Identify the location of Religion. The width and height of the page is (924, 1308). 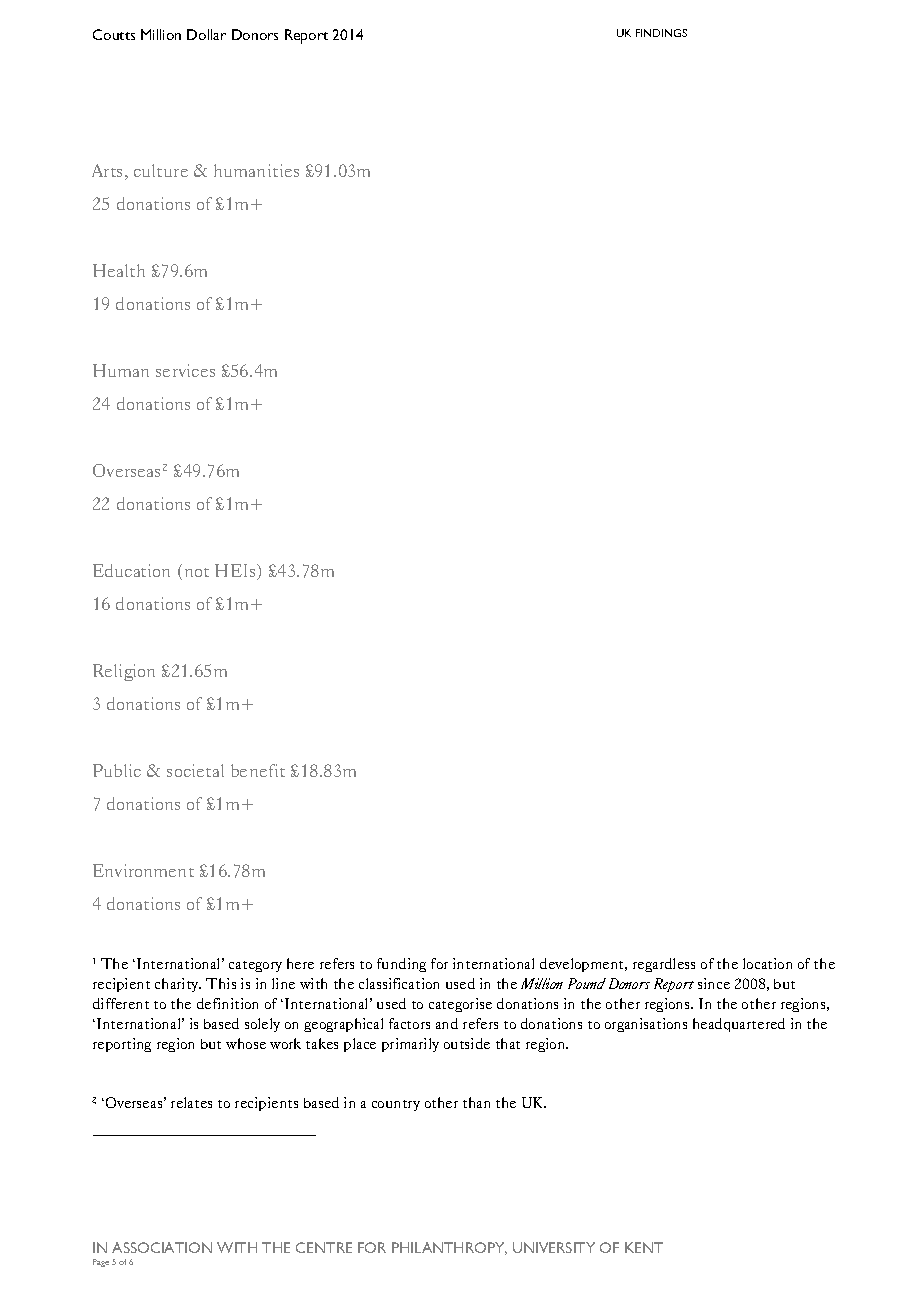
(124, 672).
